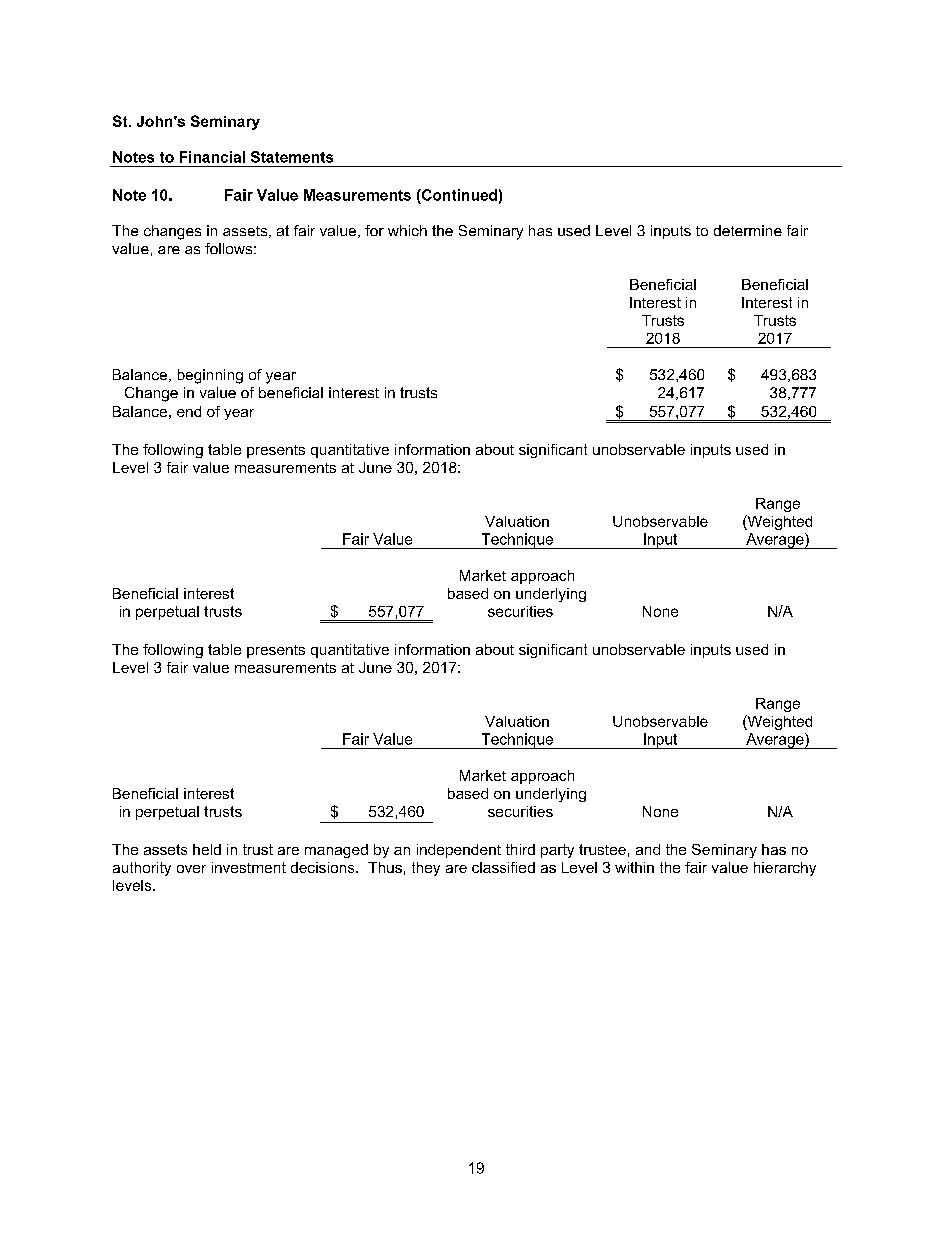  I want to click on managed, so click(336, 851).
